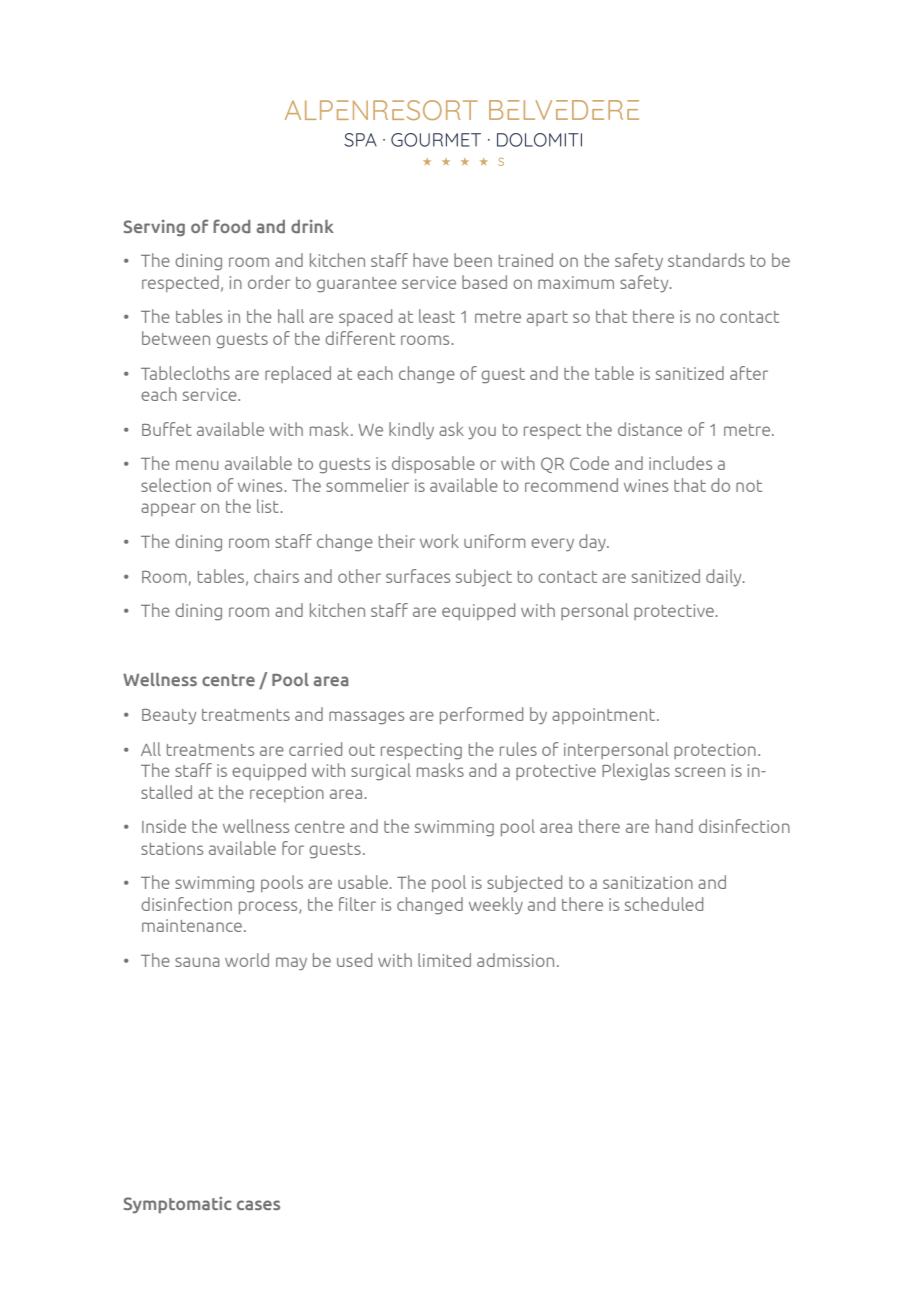  Describe the element at coordinates (725, 578) in the screenshot. I see `daily` at that location.
